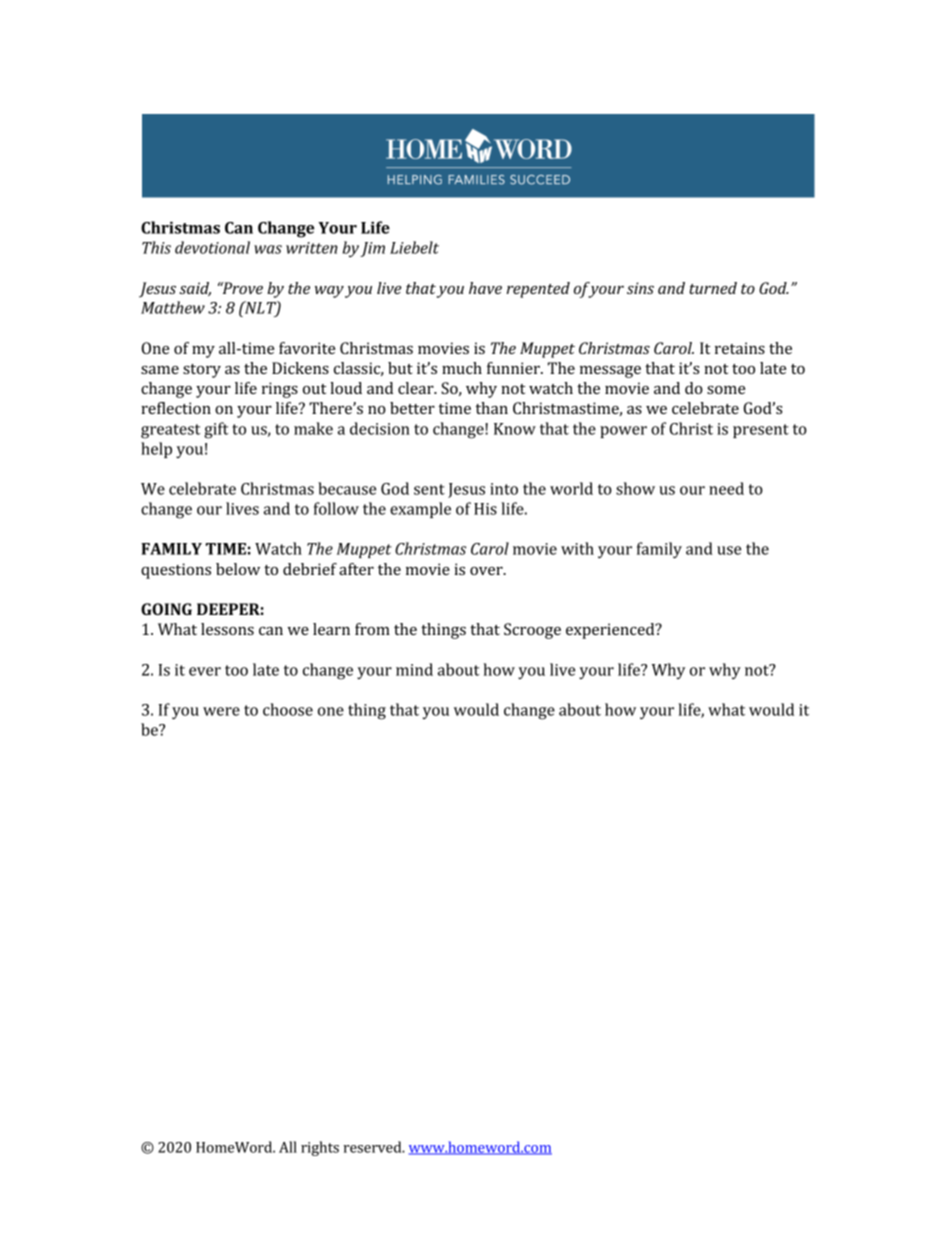 The width and height of the screenshot is (952, 1233). What do you see at coordinates (485, 288) in the screenshot?
I see `have` at bounding box center [485, 288].
